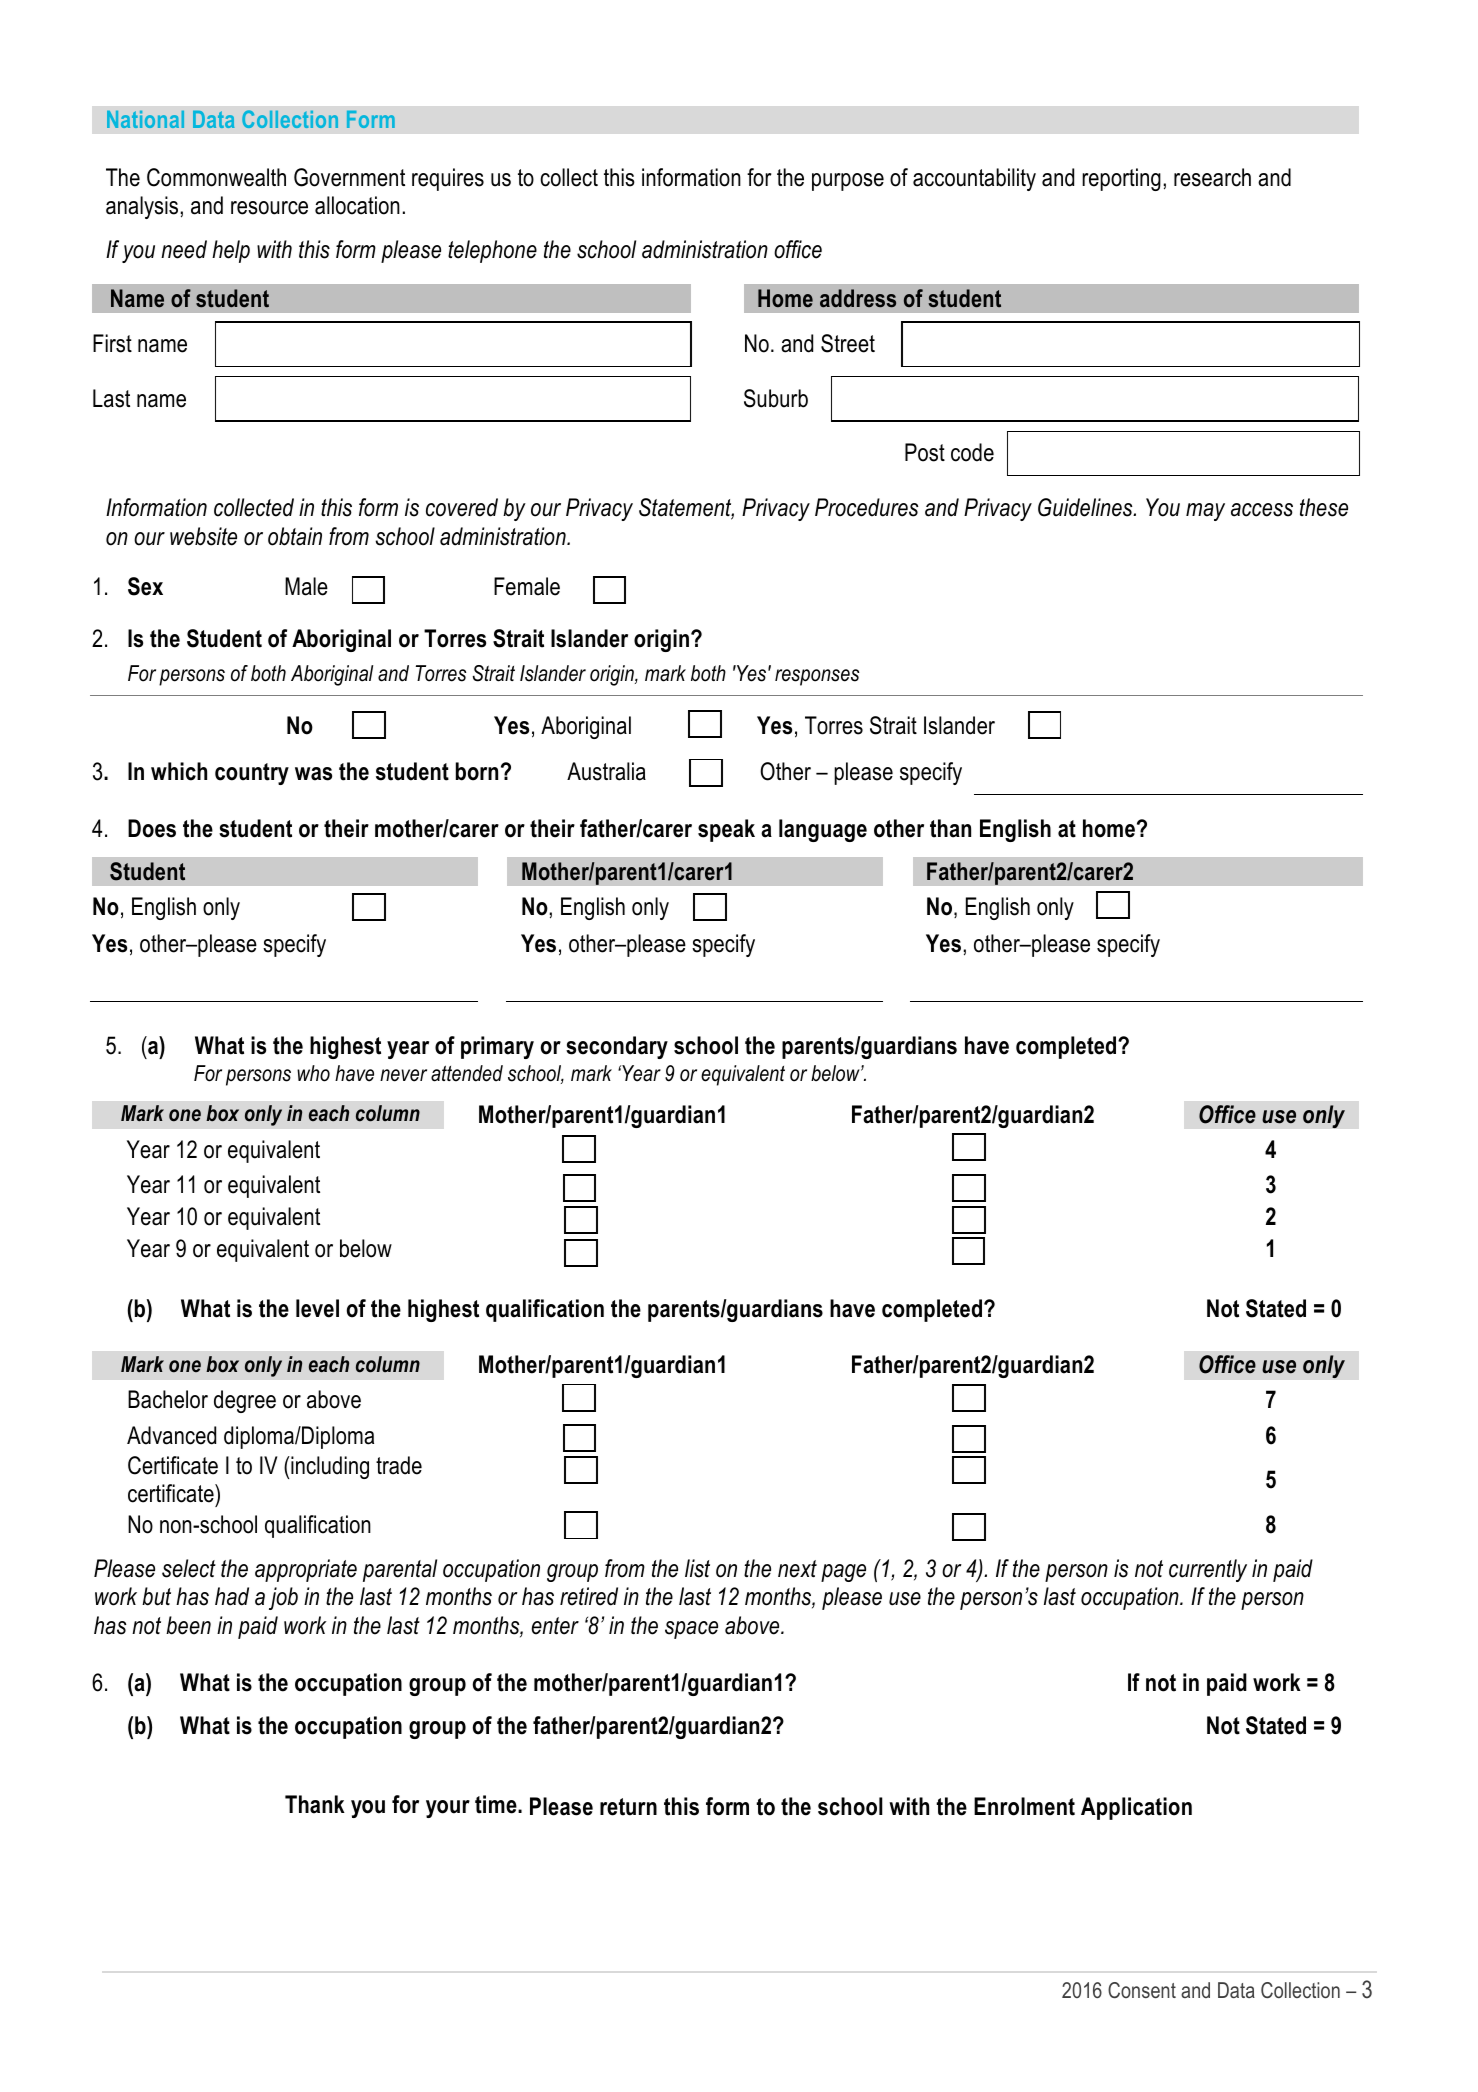 This document has width=1478, height=2092. I want to click on country, so click(252, 774).
